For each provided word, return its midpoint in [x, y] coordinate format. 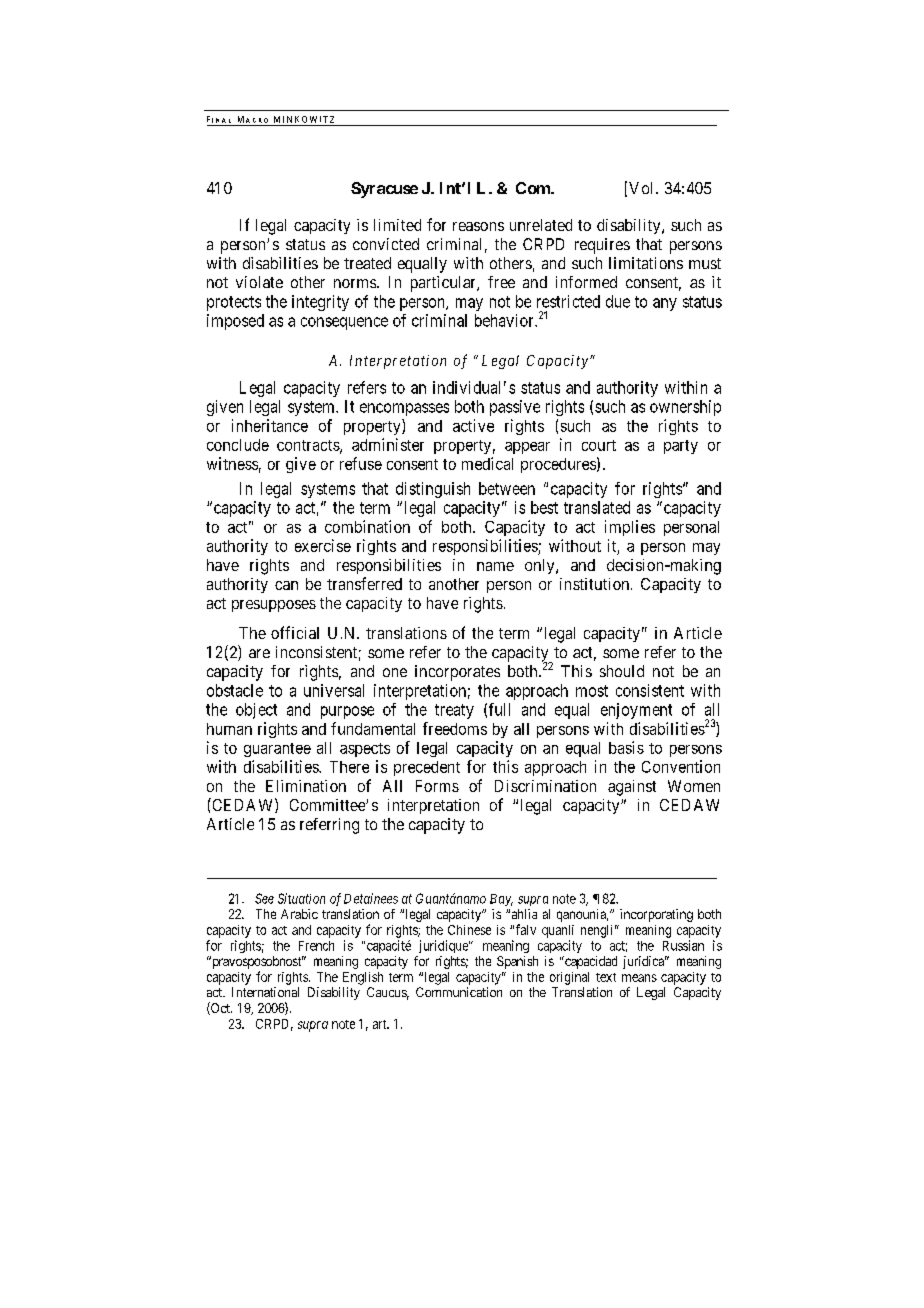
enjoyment [636, 711]
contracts [309, 446]
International [265, 992]
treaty [454, 711]
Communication [459, 992]
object [256, 711]
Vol [643, 188]
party [681, 447]
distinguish [433, 490]
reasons [478, 226]
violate [259, 282]
